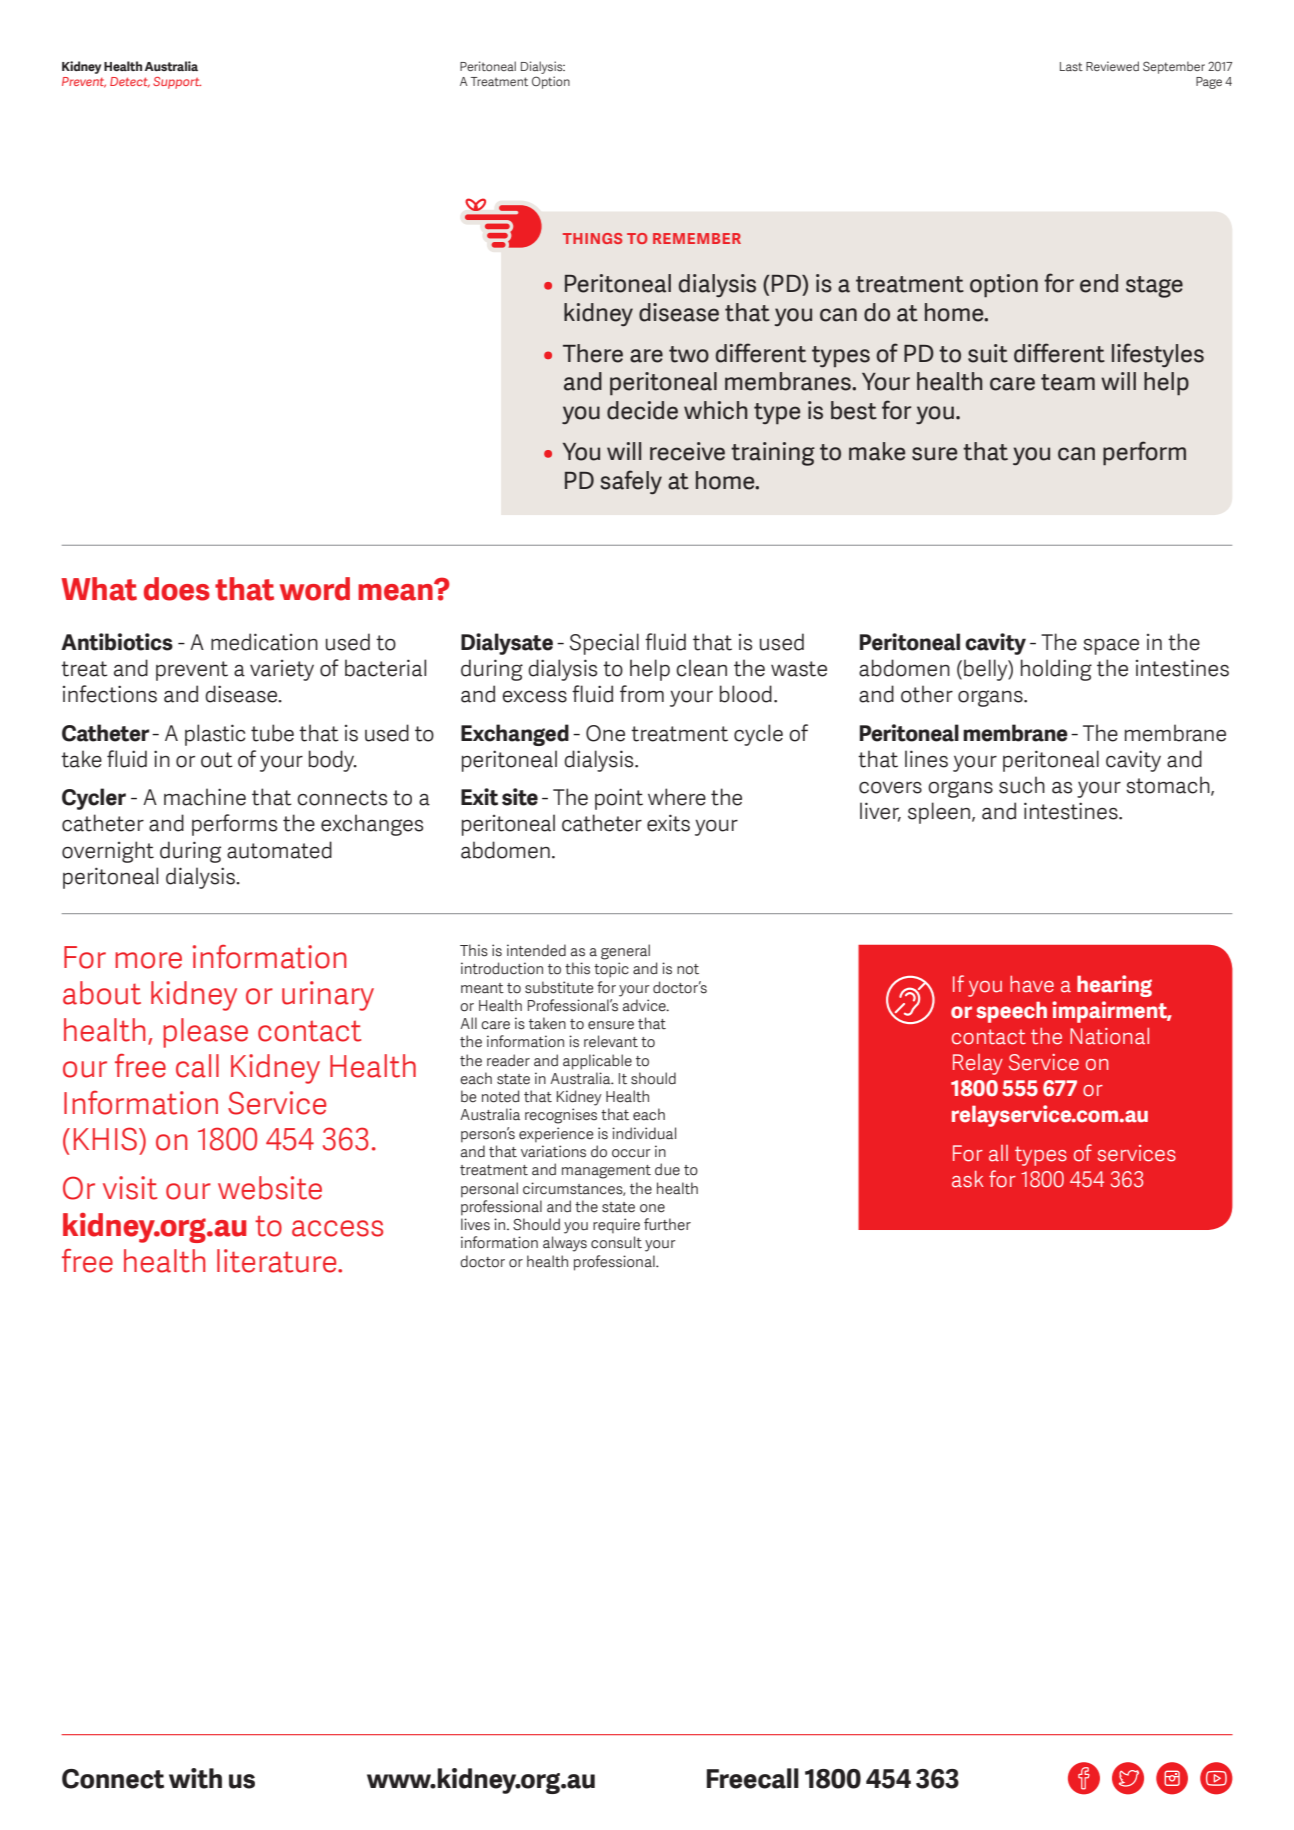 This screenshot has height=1830, width=1294. I want to click on ask, so click(968, 1179).
